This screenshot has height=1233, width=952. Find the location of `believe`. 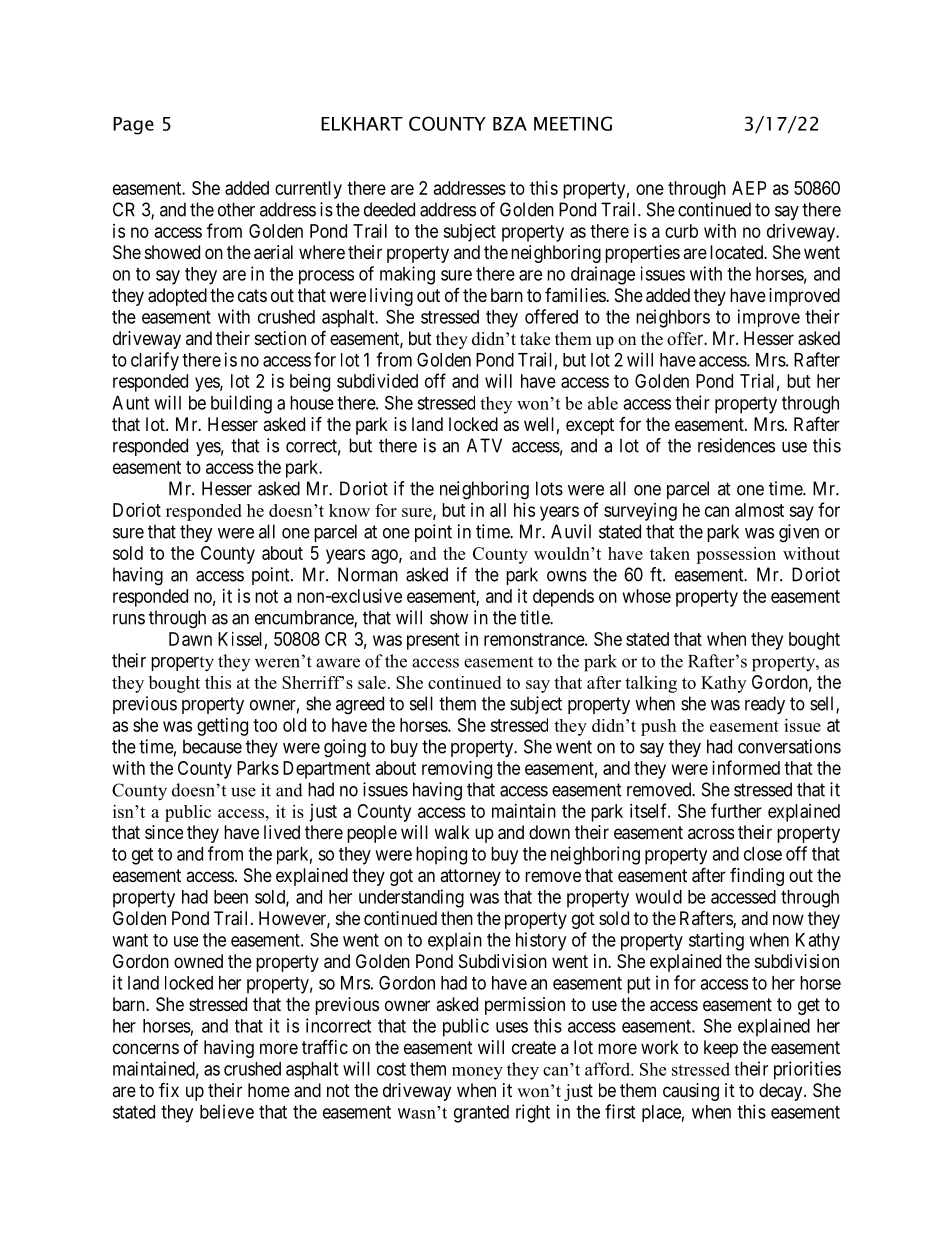

believe is located at coordinates (227, 1111).
